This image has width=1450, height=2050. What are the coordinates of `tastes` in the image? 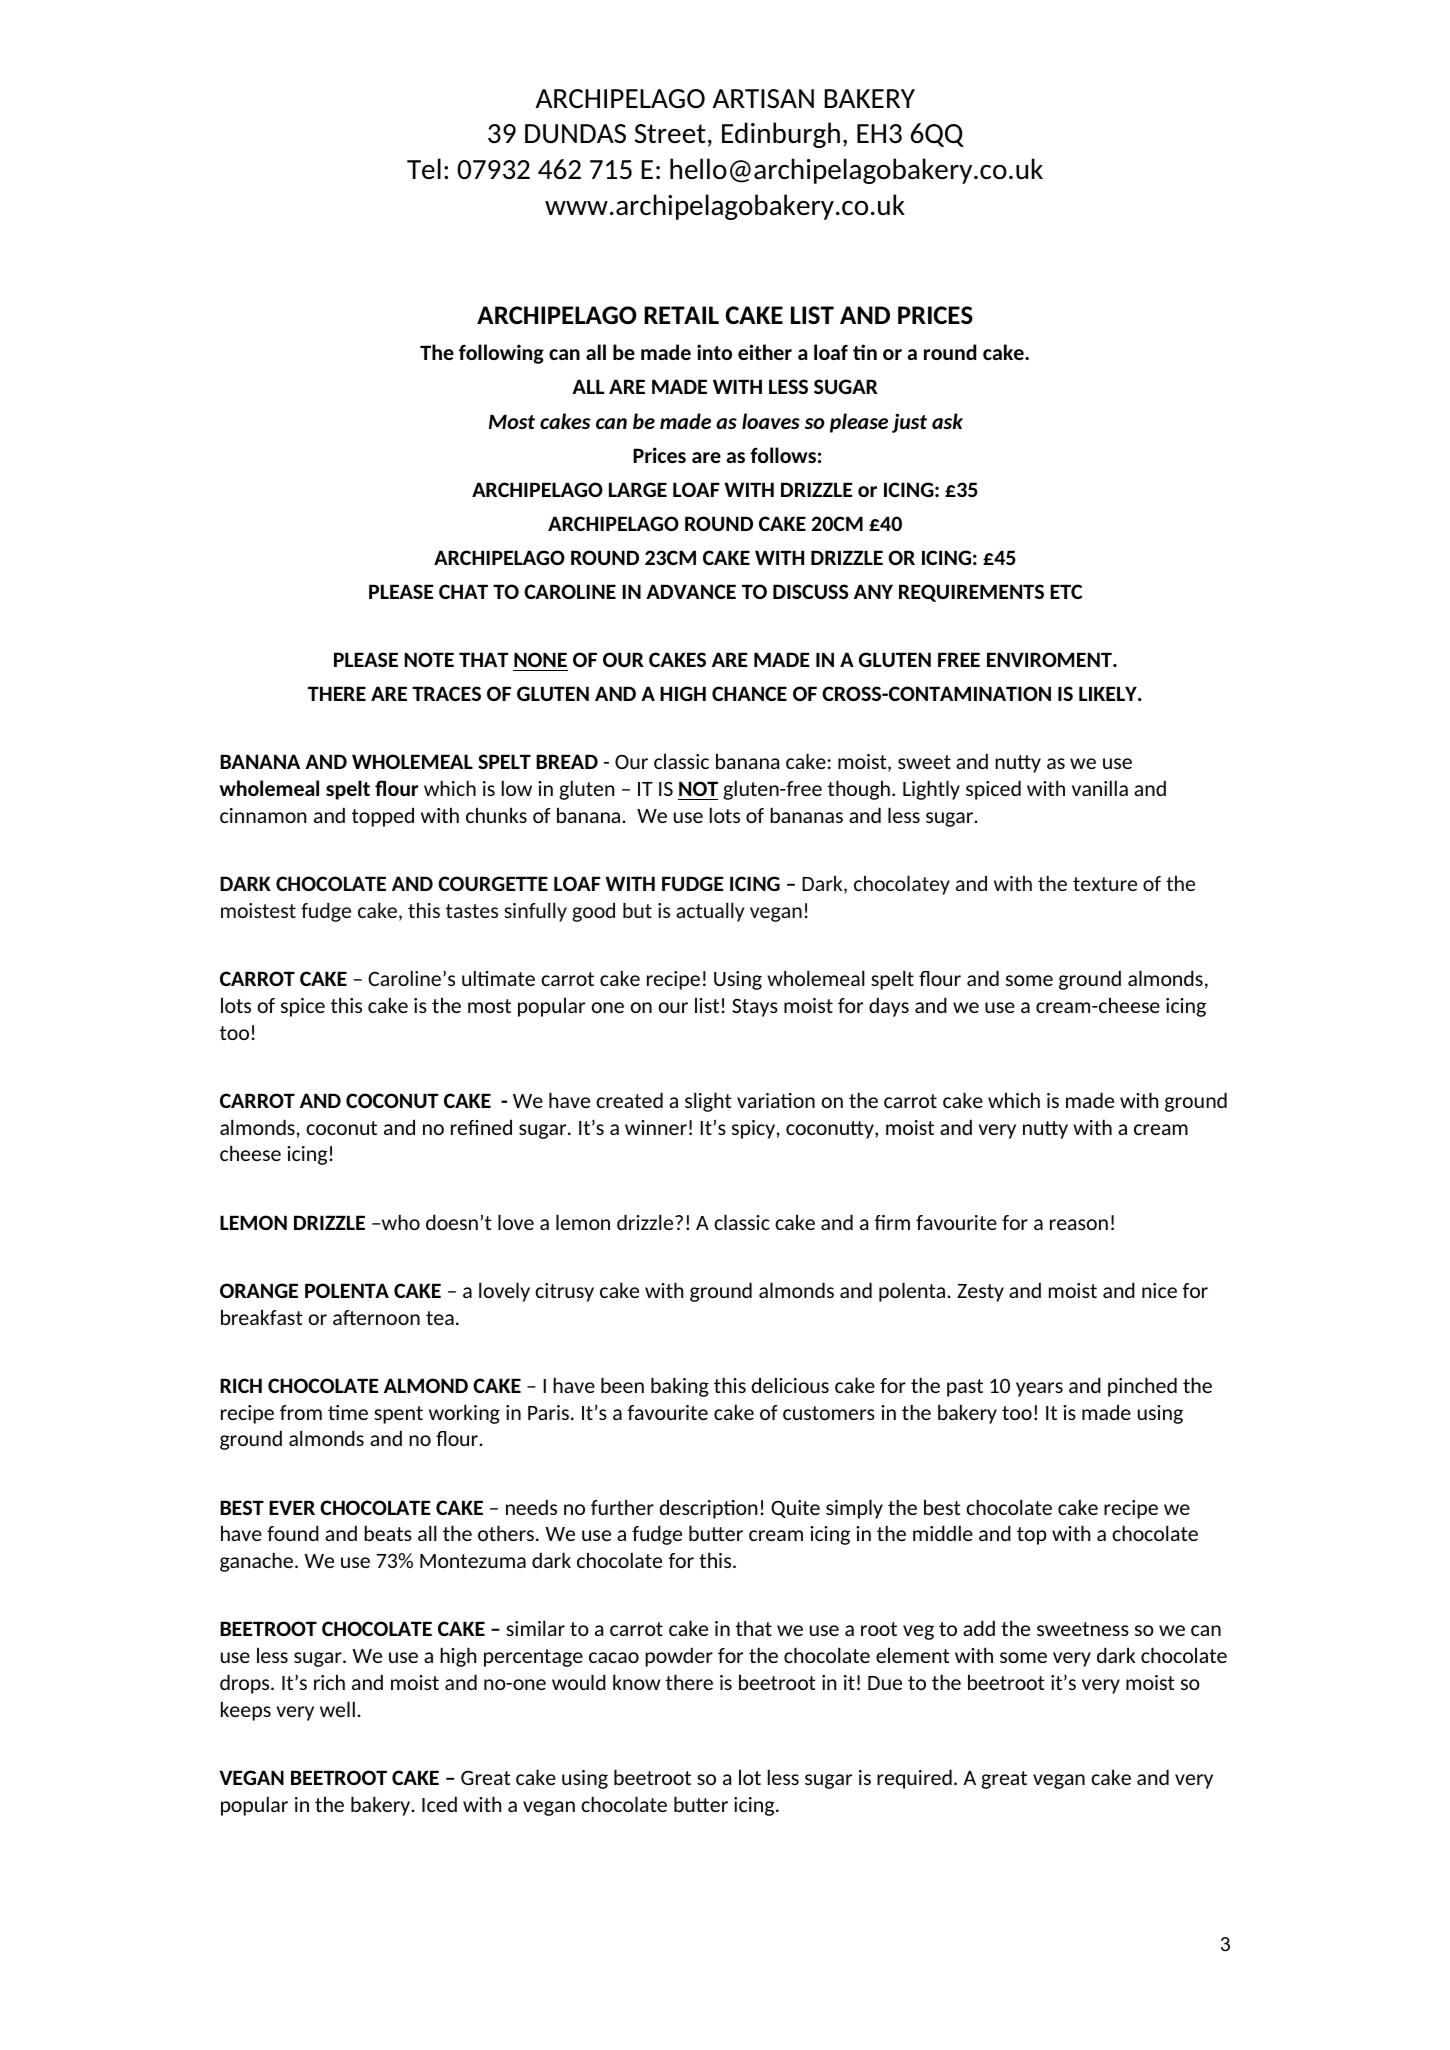 It's located at (472, 911).
